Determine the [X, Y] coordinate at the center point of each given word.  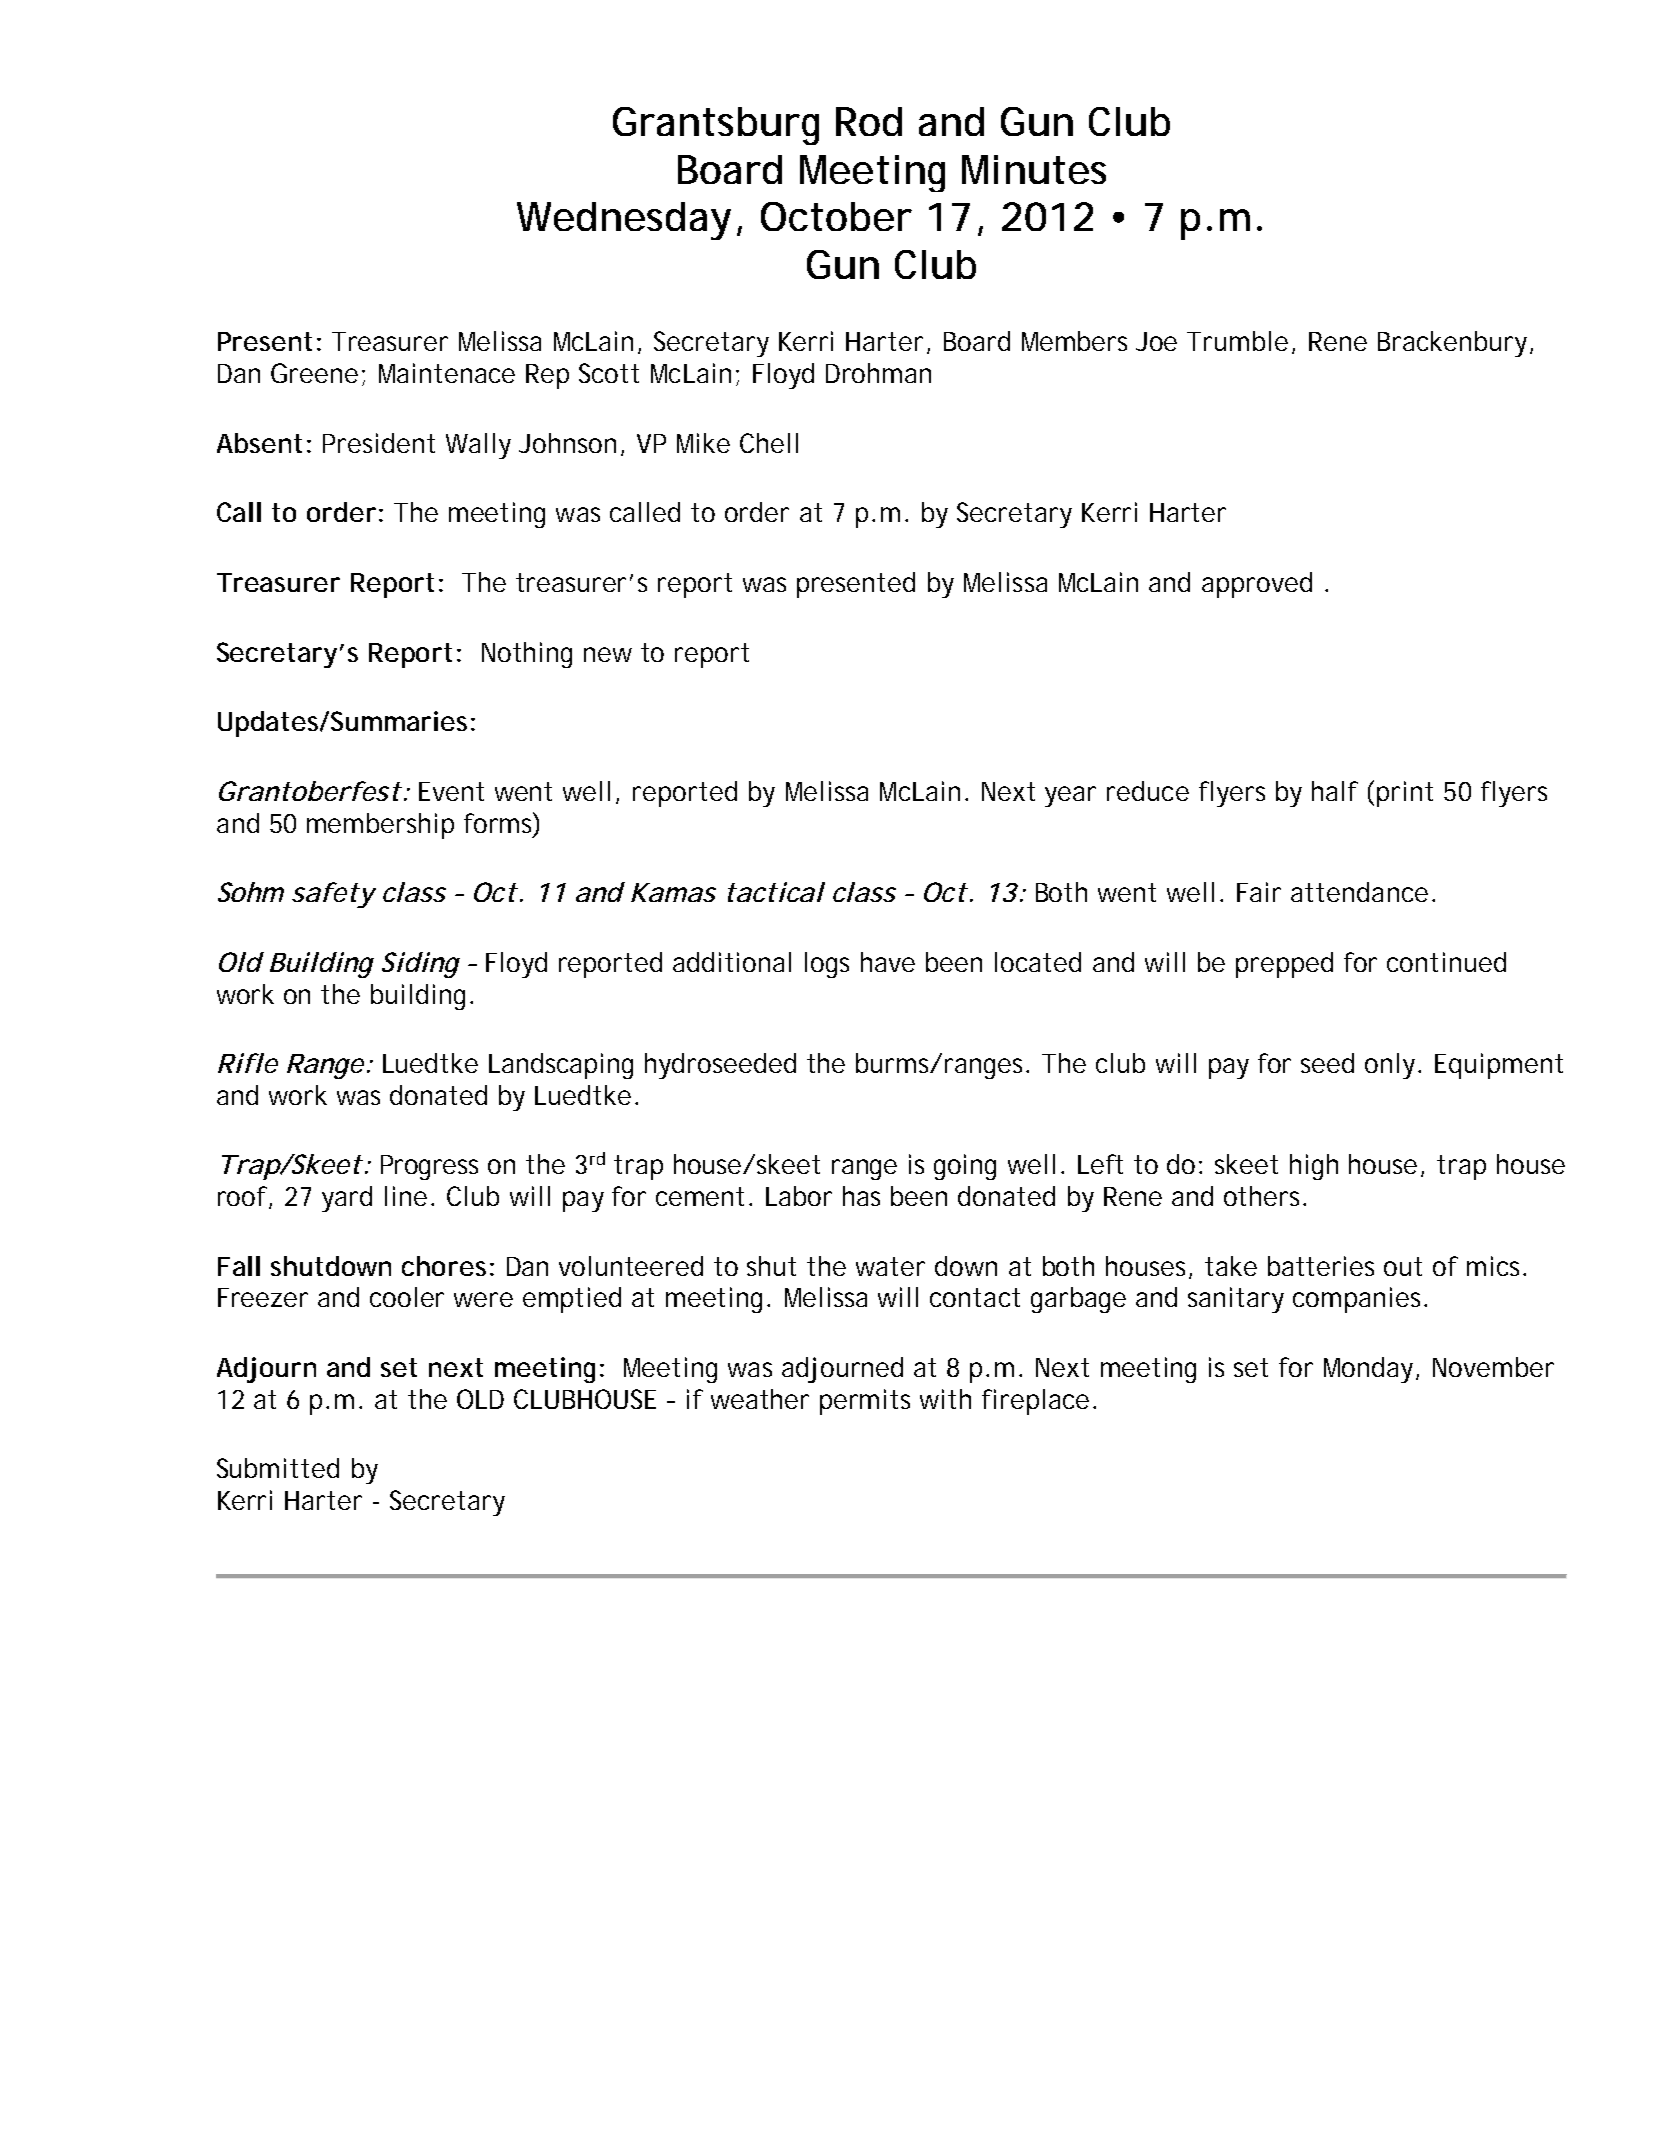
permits [865, 1402]
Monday [1370, 1370]
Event [451, 791]
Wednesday [624, 221]
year [1070, 796]
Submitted [278, 1468]
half [1335, 791]
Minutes [1034, 169]
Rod [869, 121]
